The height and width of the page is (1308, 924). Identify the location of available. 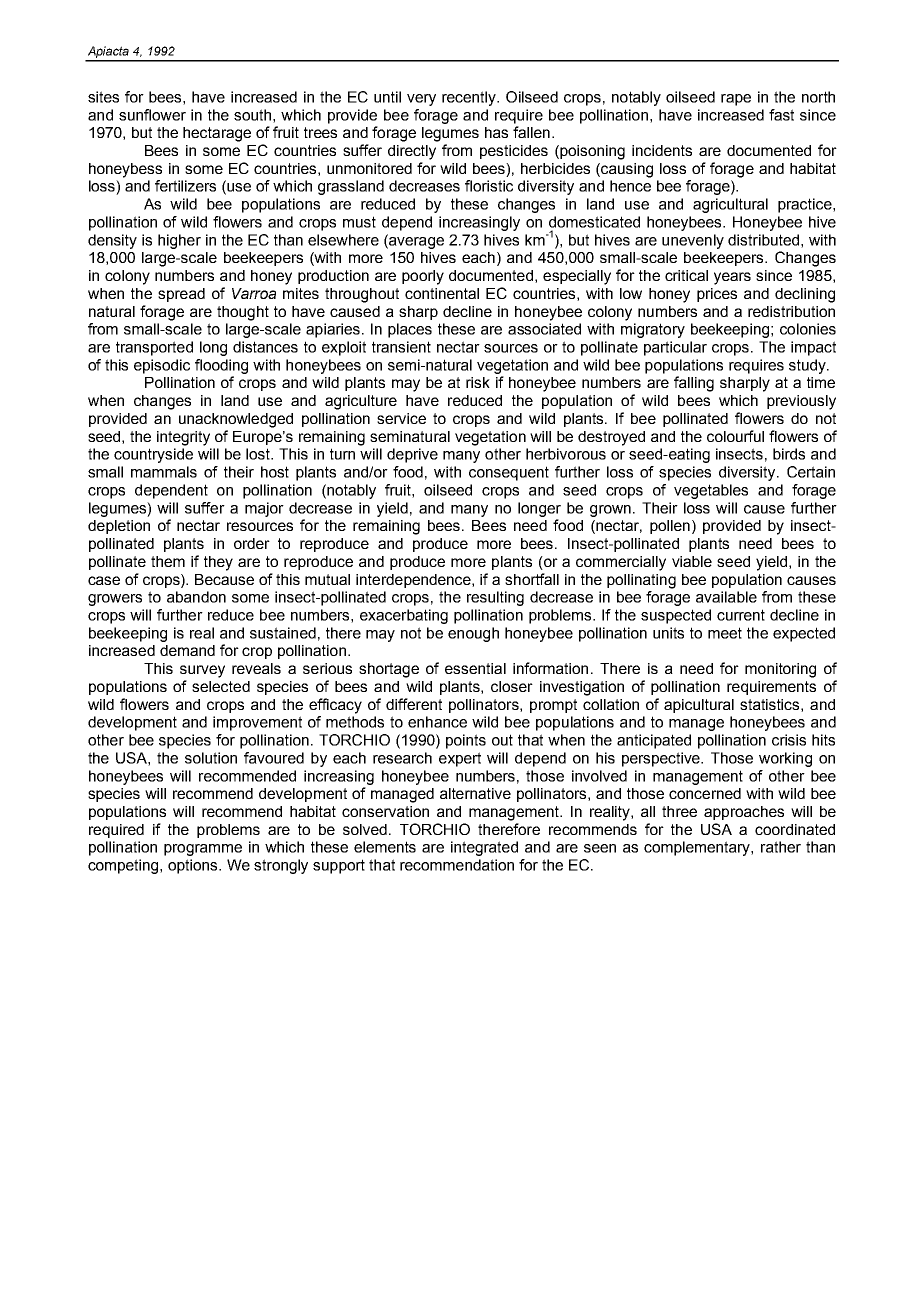
(726, 597).
